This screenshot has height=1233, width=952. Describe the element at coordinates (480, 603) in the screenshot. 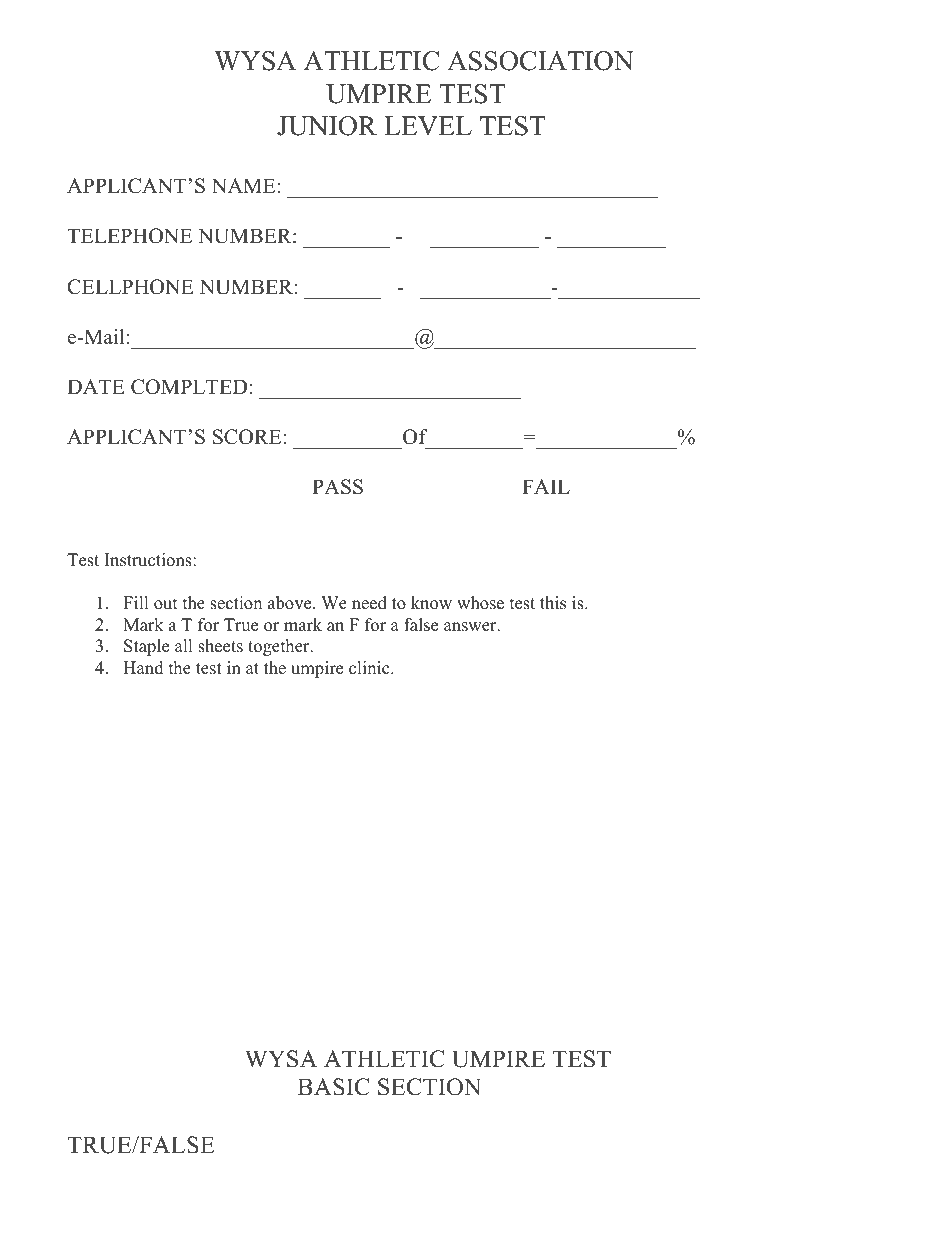

I see `whose` at that location.
